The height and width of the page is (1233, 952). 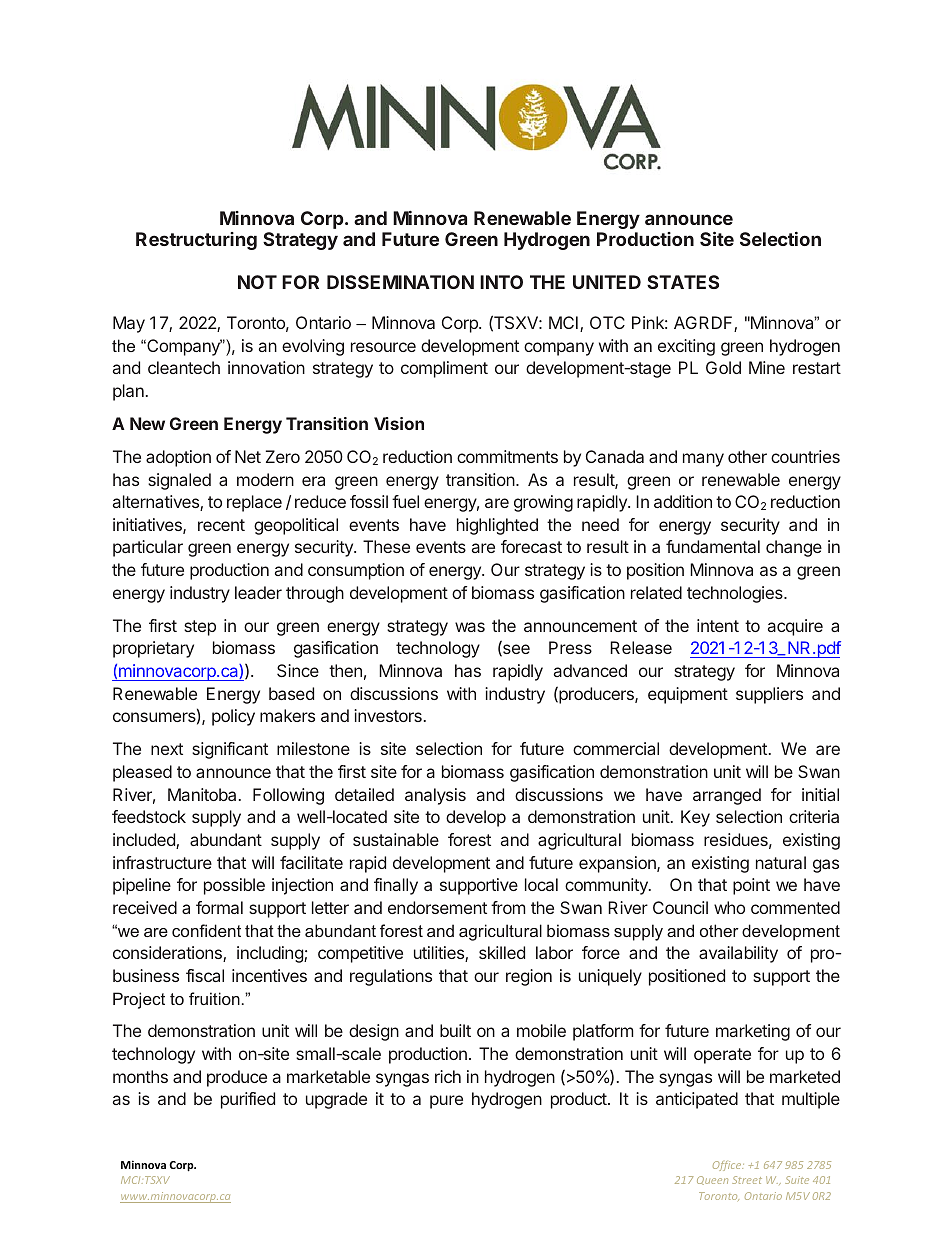 I want to click on natural, so click(x=781, y=862).
